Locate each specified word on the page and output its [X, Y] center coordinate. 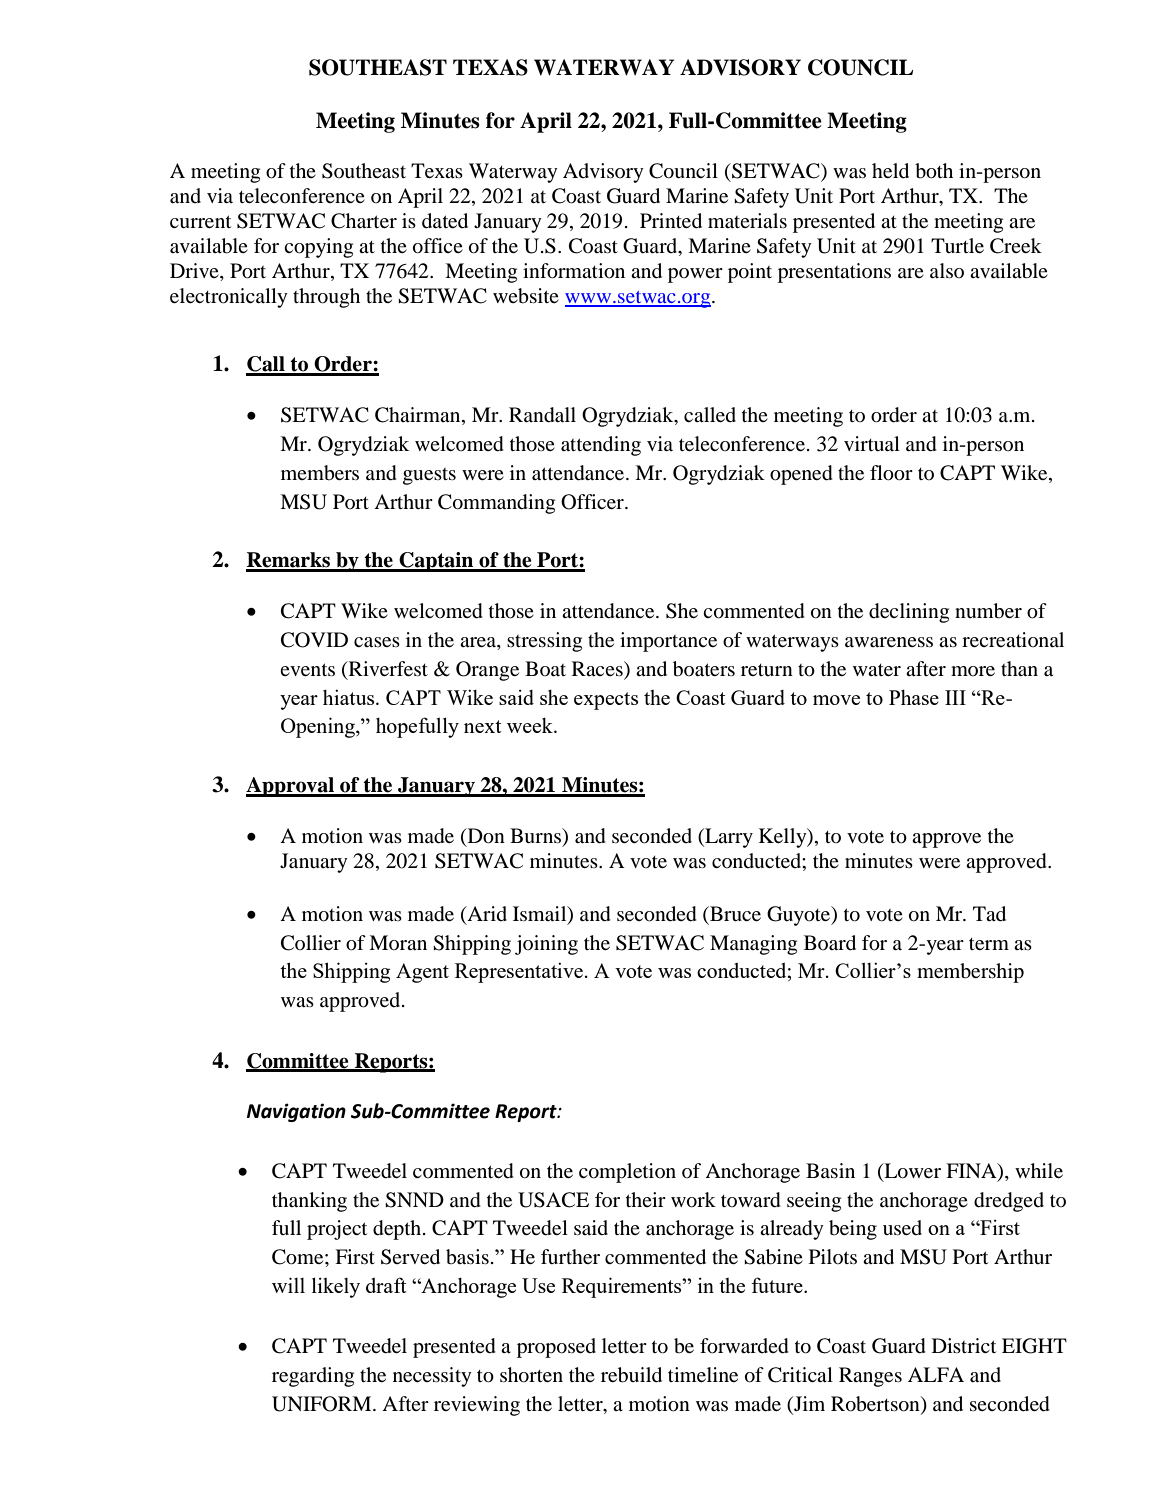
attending [601, 446]
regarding [313, 1377]
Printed [671, 221]
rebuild [631, 1375]
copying [318, 248]
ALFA [936, 1374]
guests [429, 476]
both [934, 171]
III [955, 697]
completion [627, 1173]
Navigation [296, 1112]
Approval [291, 787]
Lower [911, 1172]
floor [891, 473]
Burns [537, 837]
